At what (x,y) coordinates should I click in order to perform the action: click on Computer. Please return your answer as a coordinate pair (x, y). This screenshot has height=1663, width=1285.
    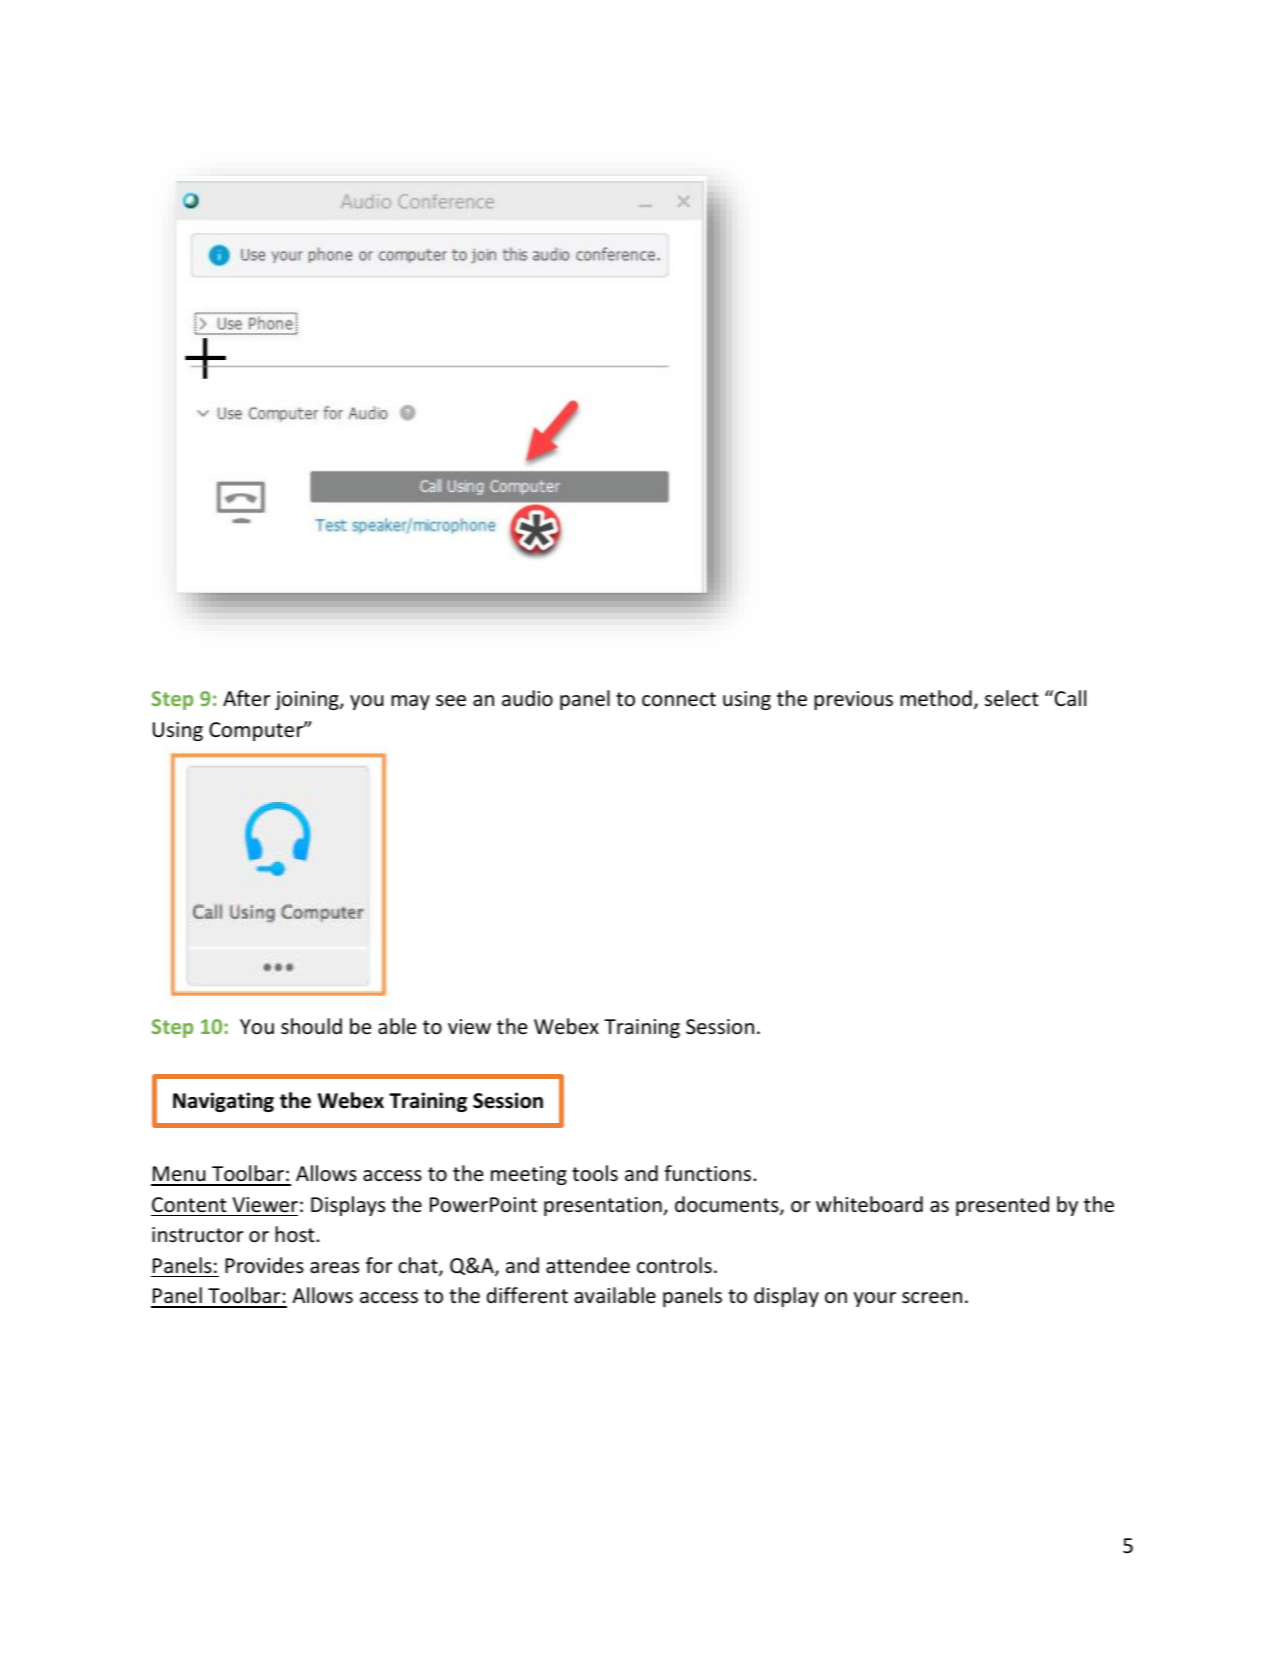
    Looking at the image, I should click on (257, 731).
